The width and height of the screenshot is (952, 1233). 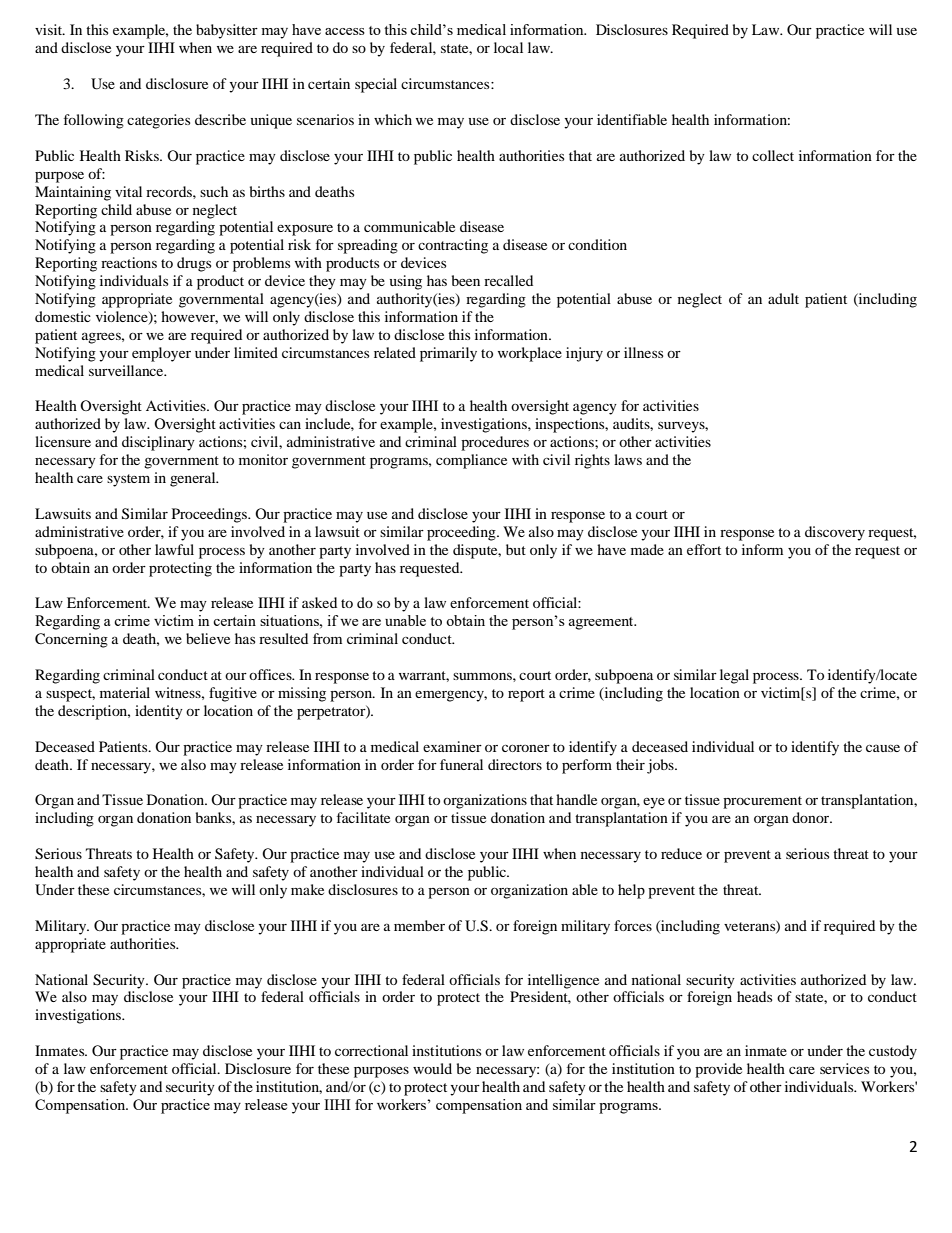 What do you see at coordinates (432, 1068) in the screenshot?
I see `would` at bounding box center [432, 1068].
